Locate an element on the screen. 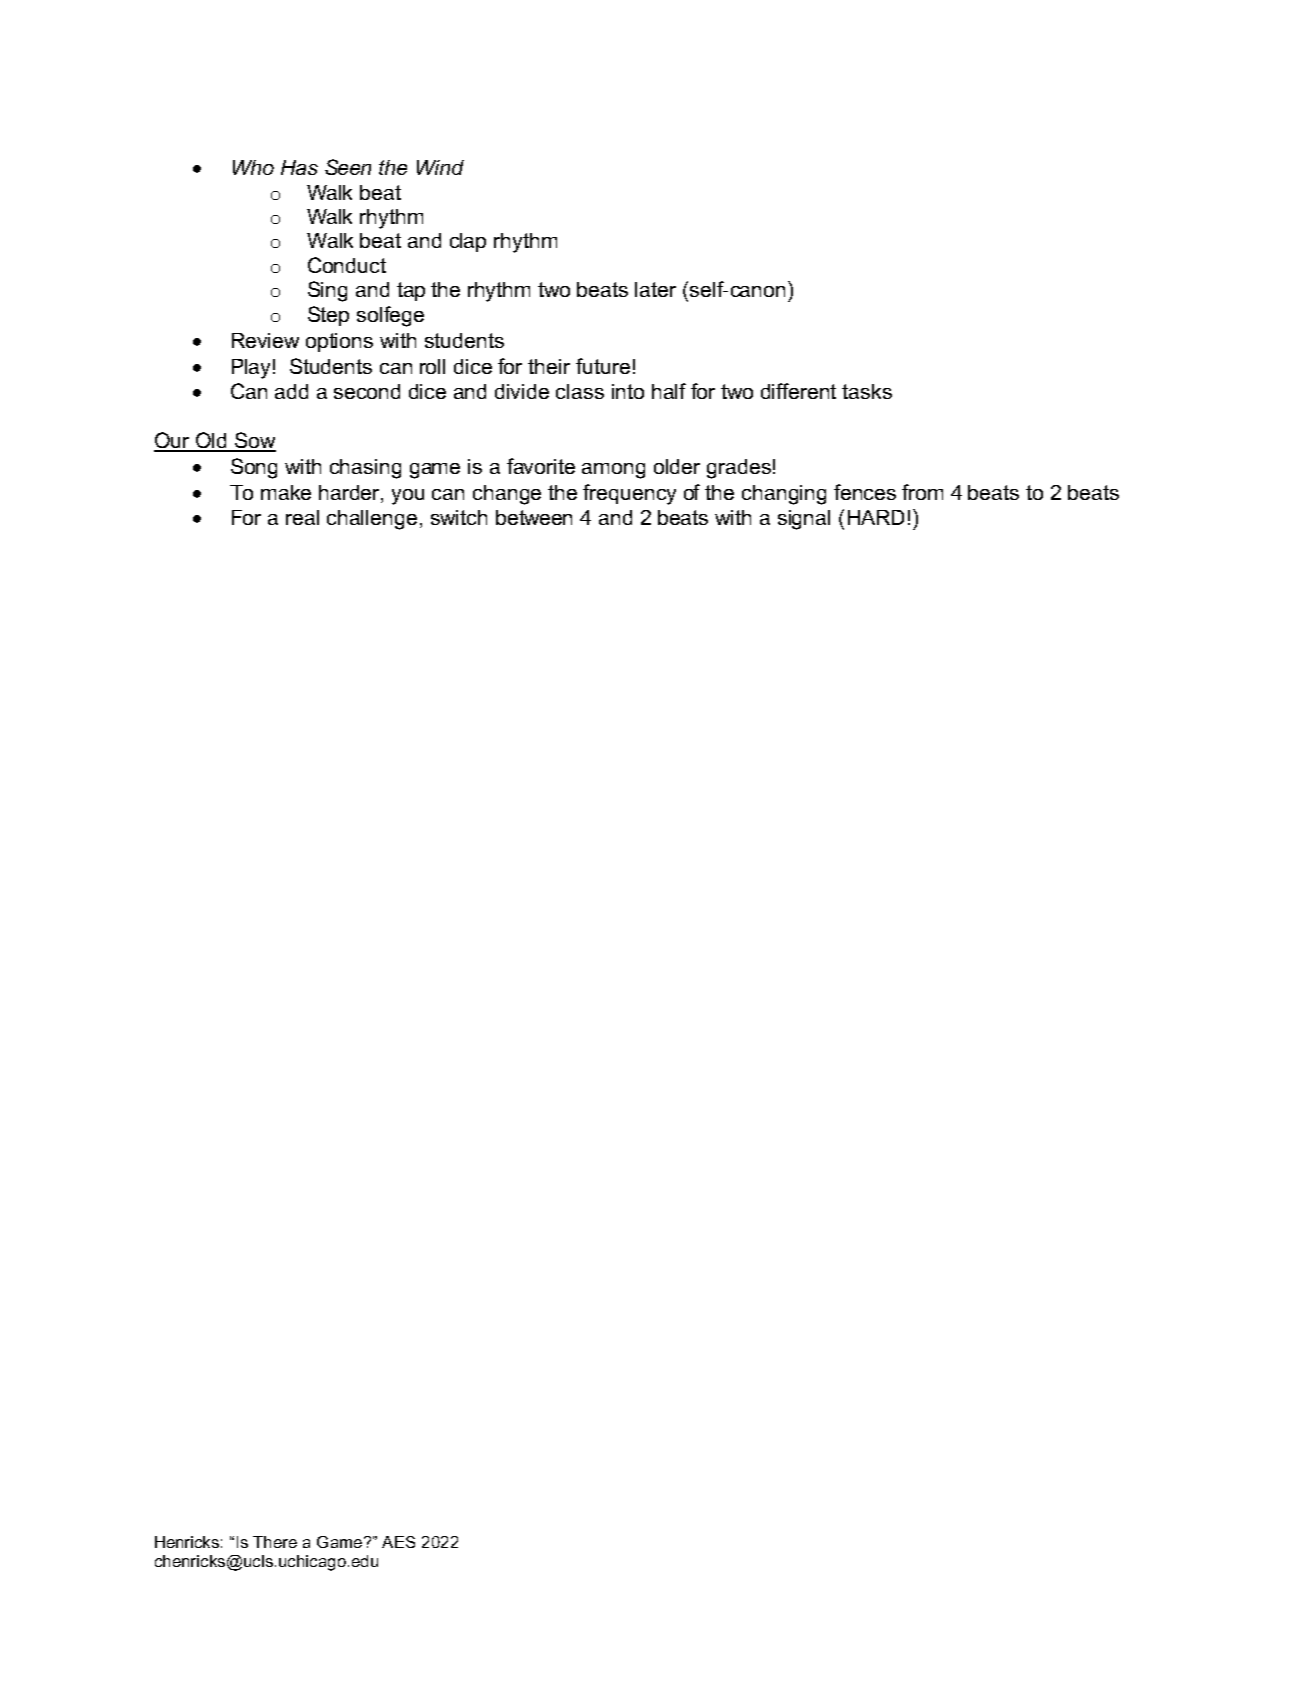 The height and width of the screenshot is (1682, 1300). signal is located at coordinates (804, 520).
